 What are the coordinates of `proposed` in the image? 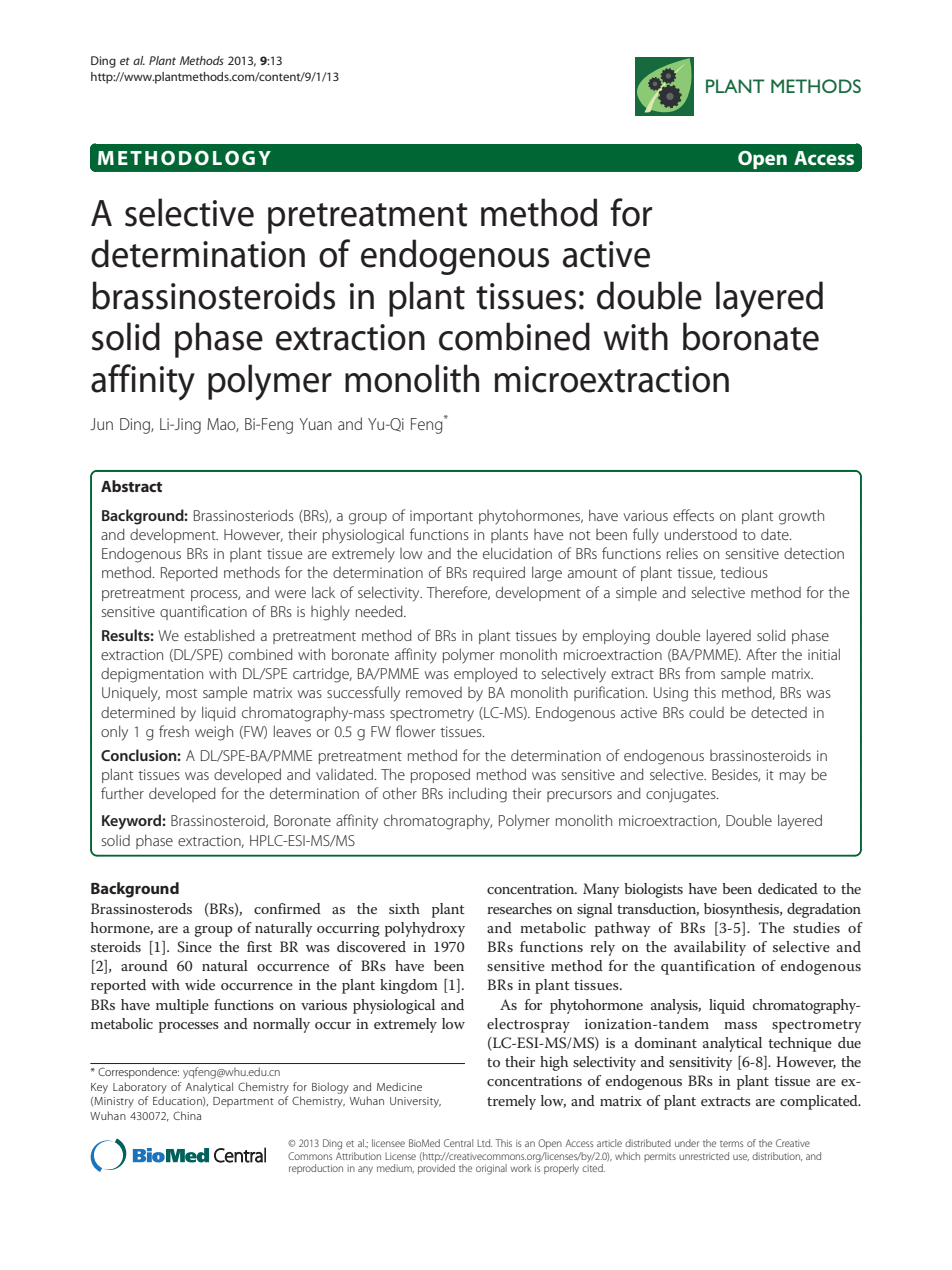 It's located at (440, 775).
